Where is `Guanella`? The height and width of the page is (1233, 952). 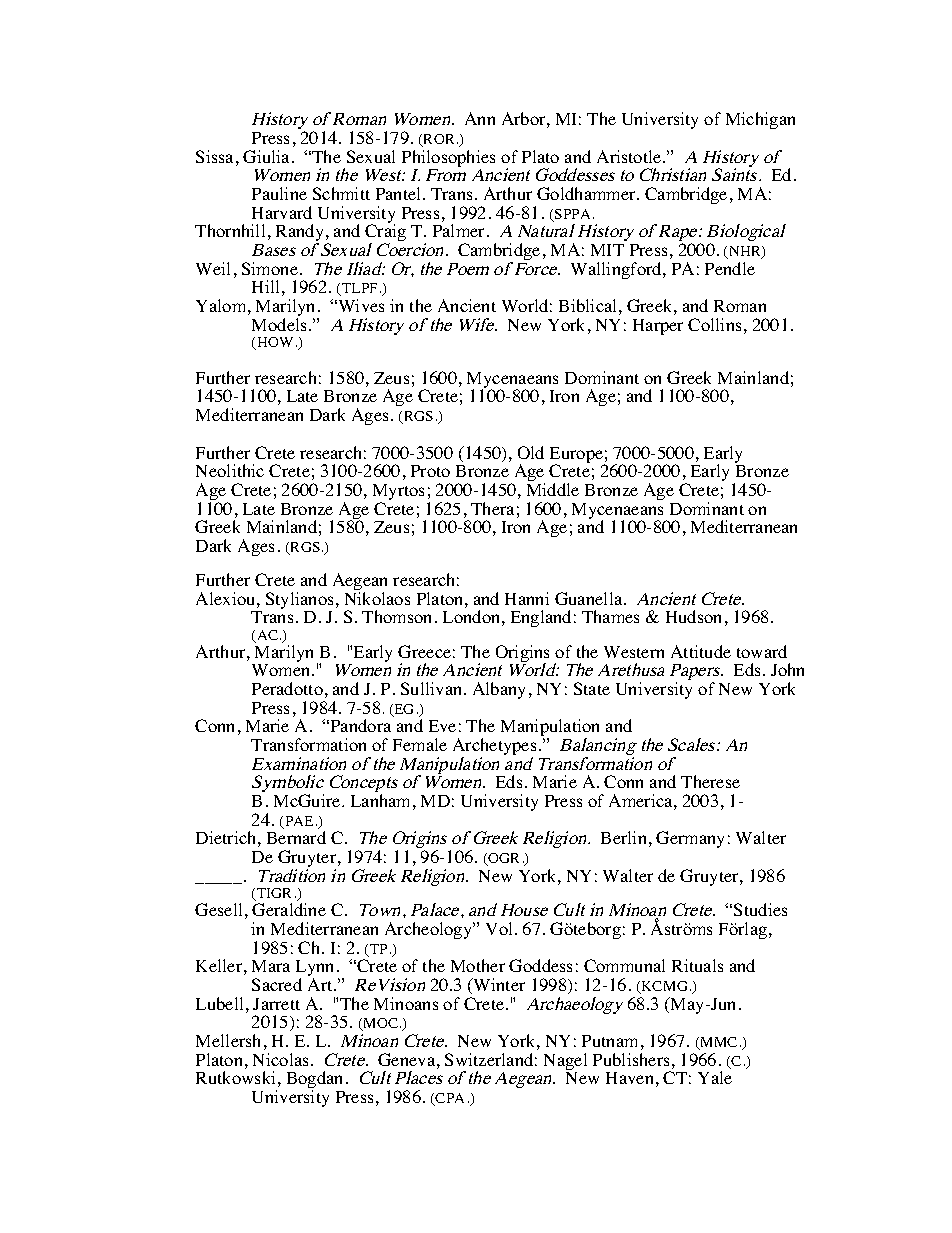
Guanella is located at coordinates (590, 598).
